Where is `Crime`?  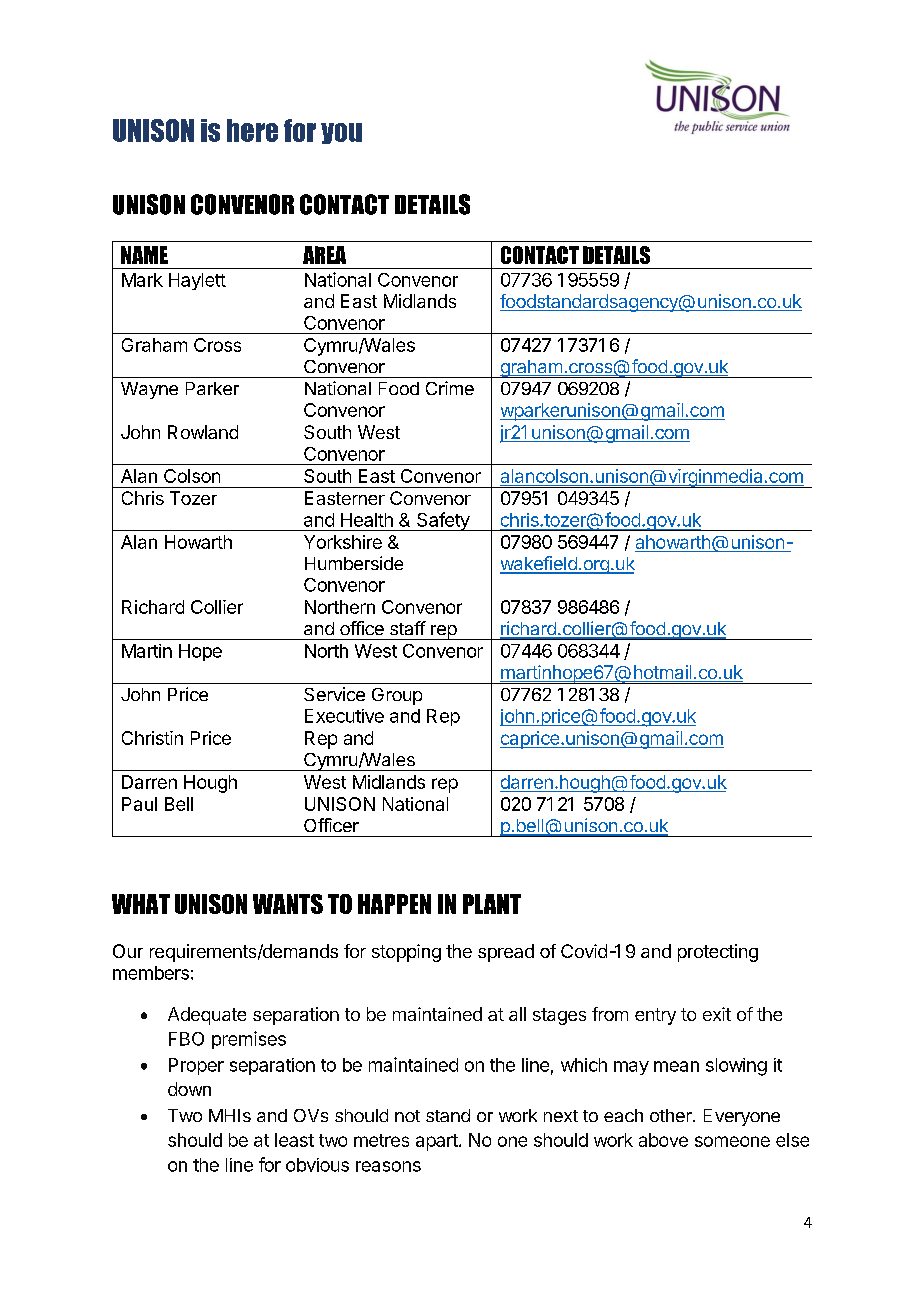 Crime is located at coordinates (450, 388).
